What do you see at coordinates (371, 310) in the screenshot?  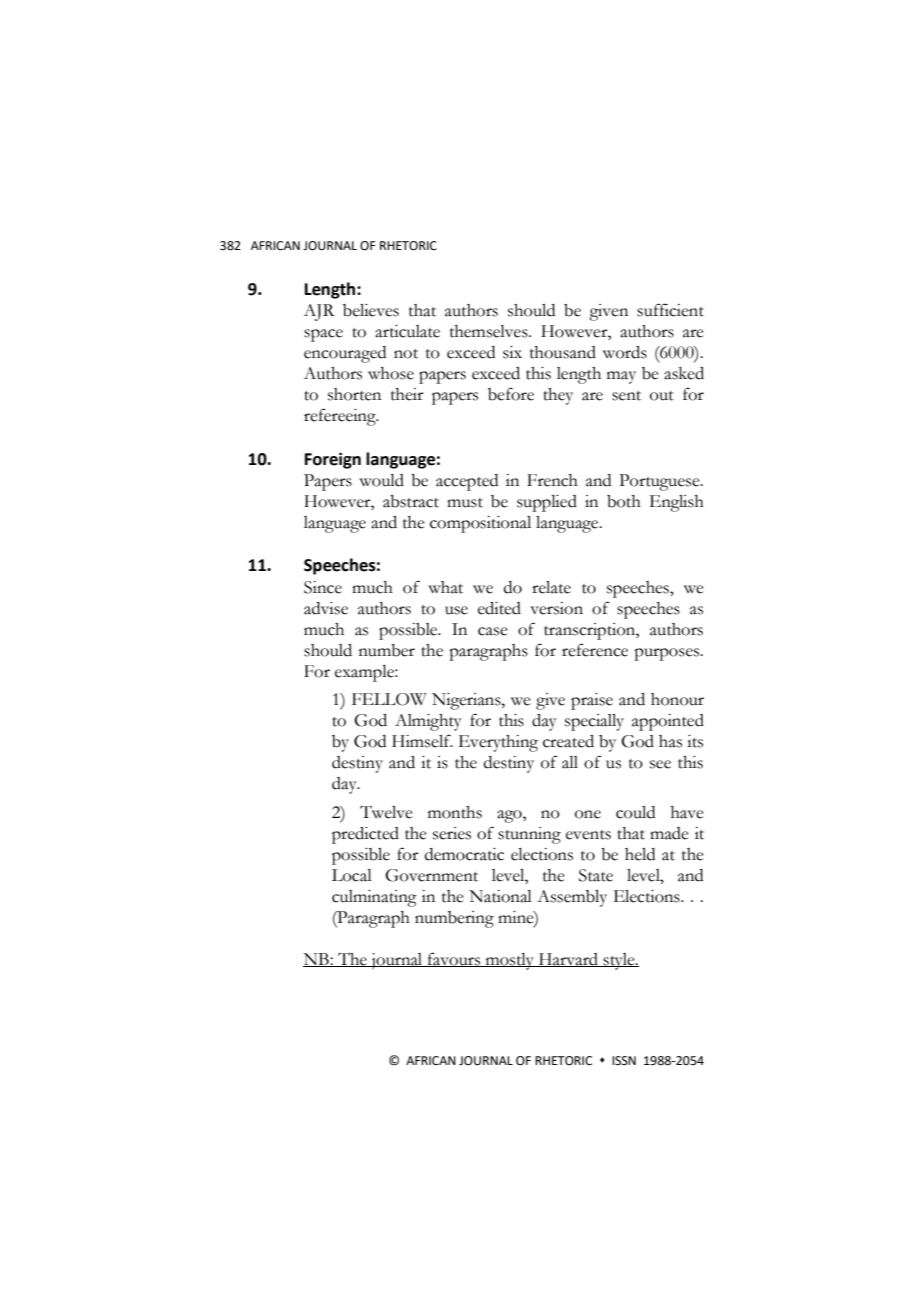 I see `believes` at bounding box center [371, 310].
